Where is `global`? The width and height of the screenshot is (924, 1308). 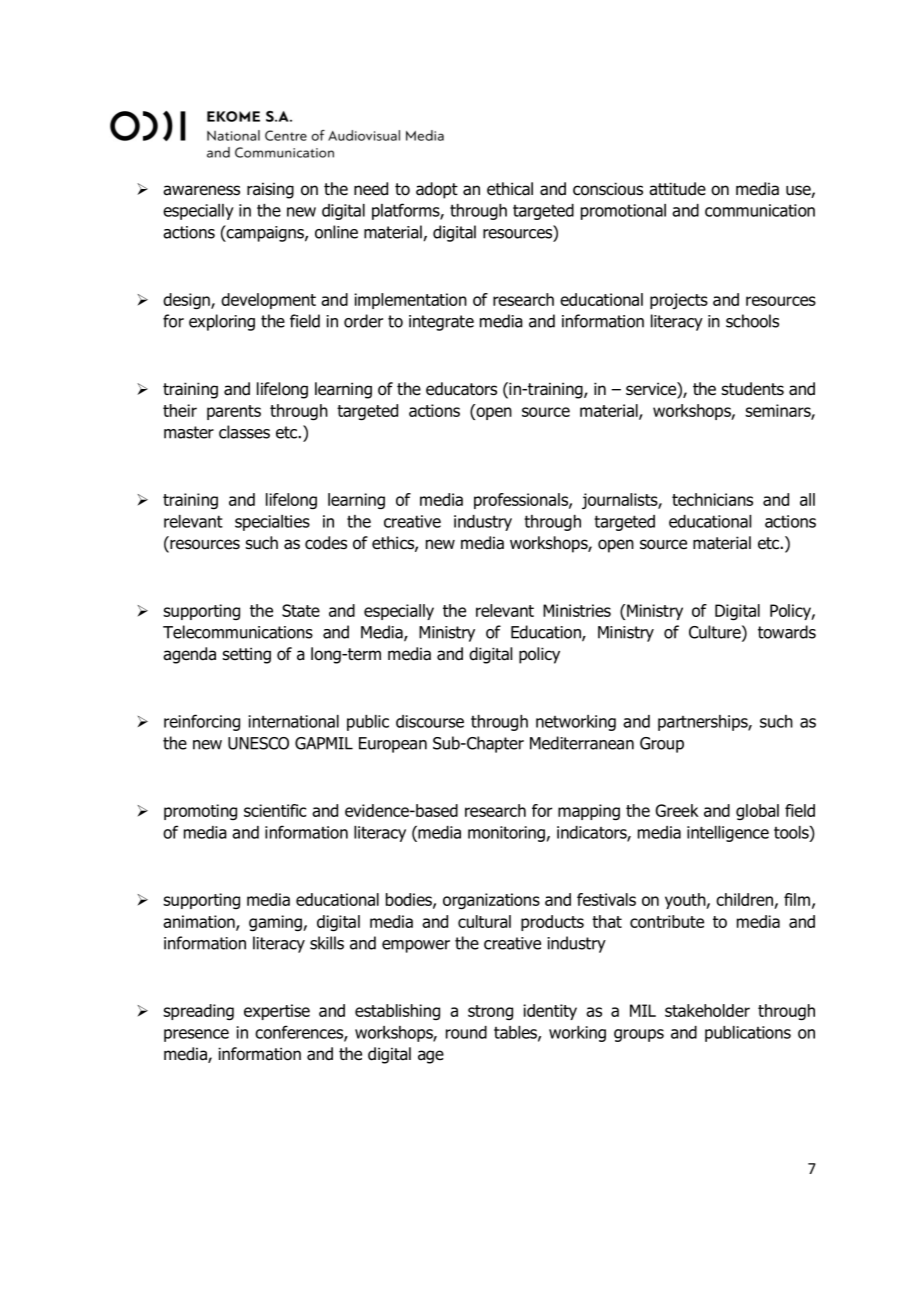 global is located at coordinates (757, 812).
